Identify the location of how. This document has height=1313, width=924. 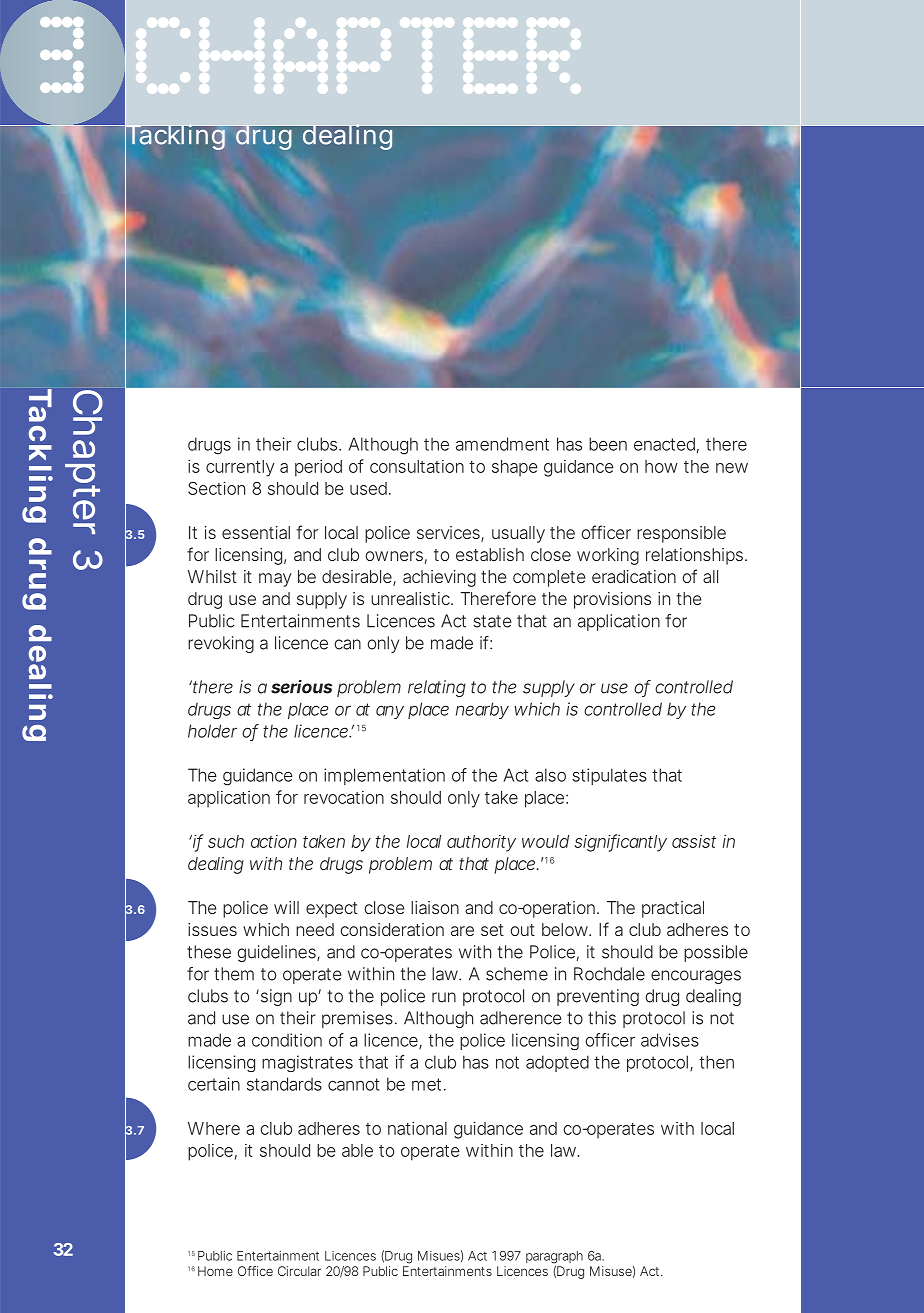
(661, 466).
